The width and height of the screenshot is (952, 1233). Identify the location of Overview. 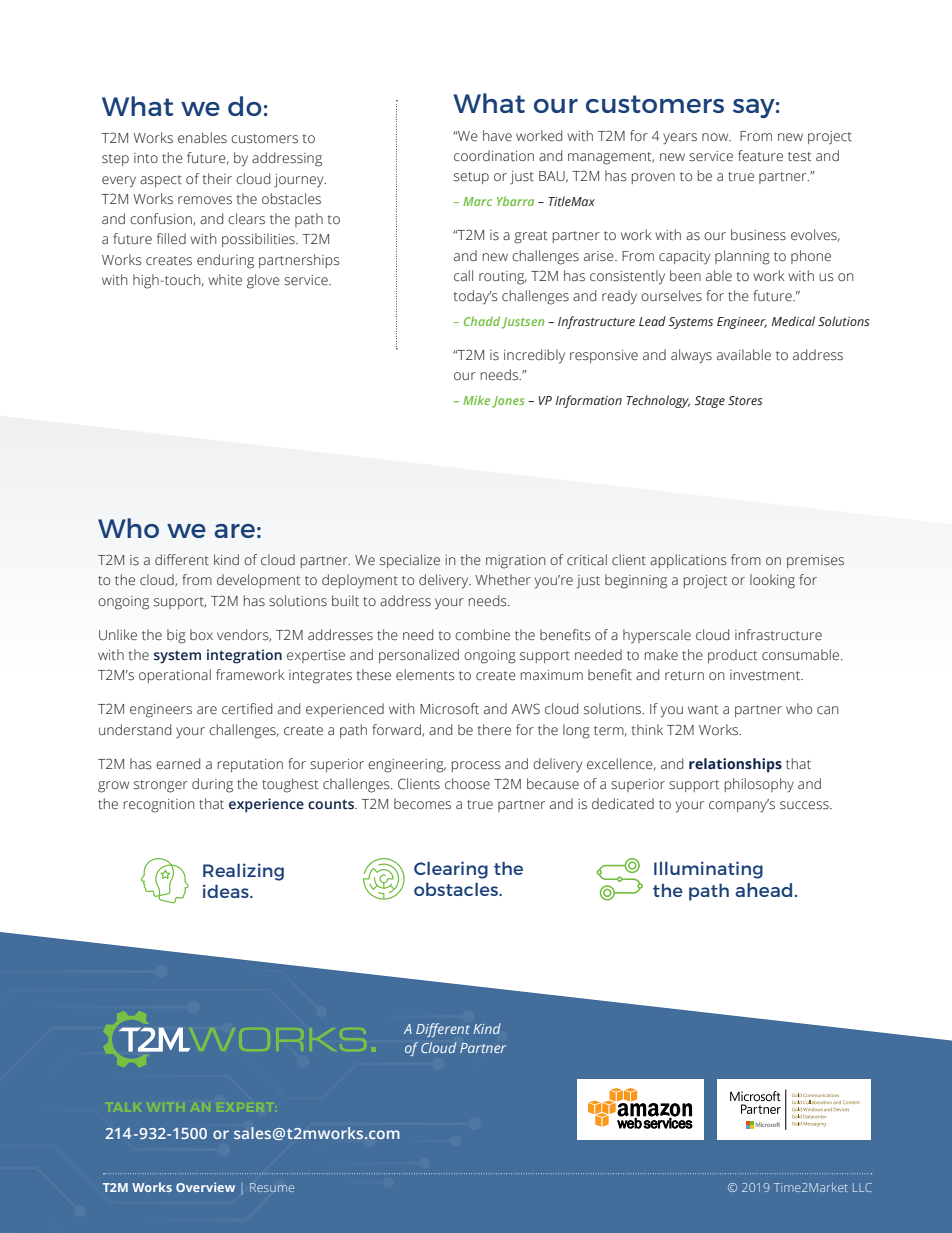
(205, 1187).
